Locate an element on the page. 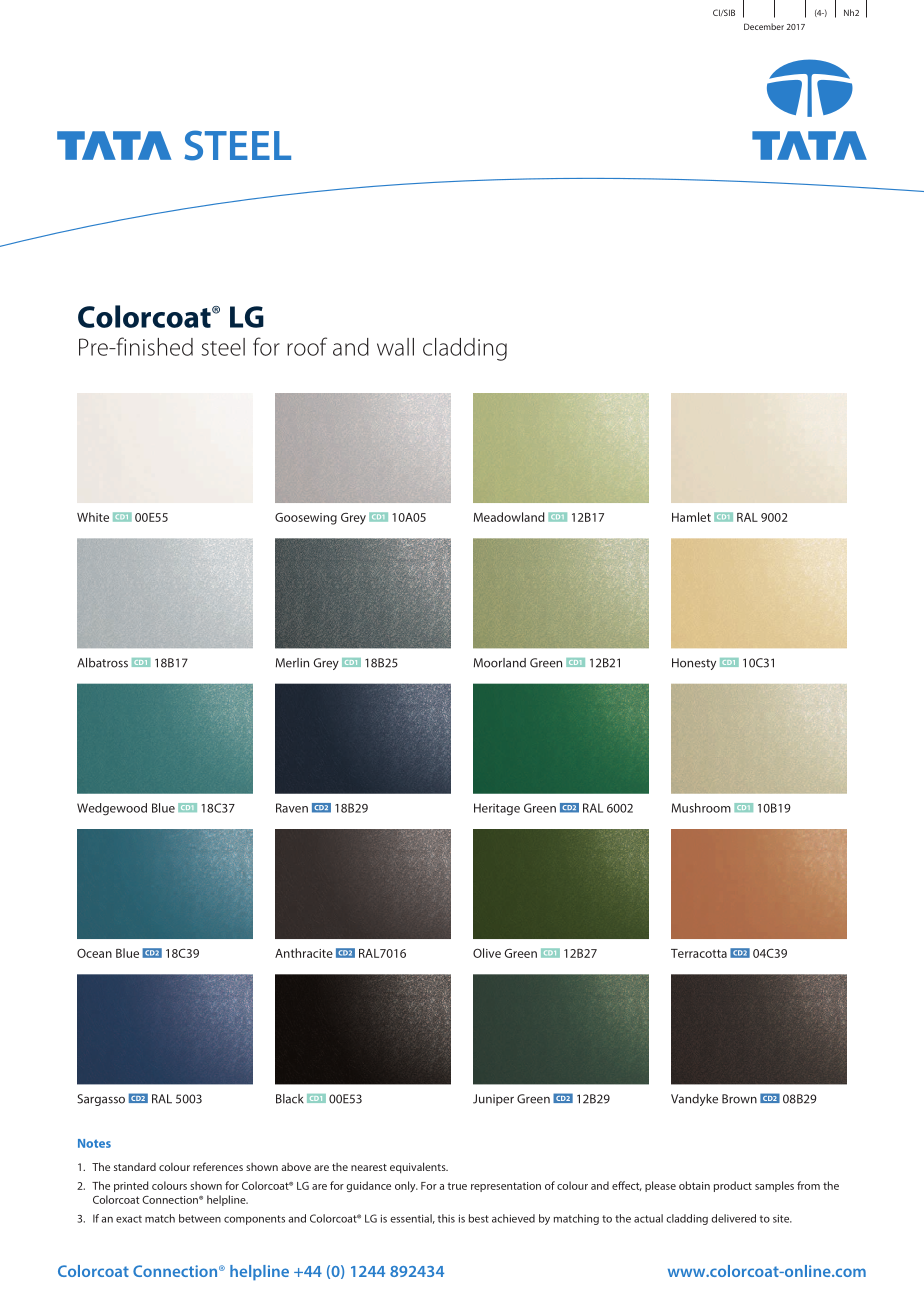  references is located at coordinates (218, 1166).
